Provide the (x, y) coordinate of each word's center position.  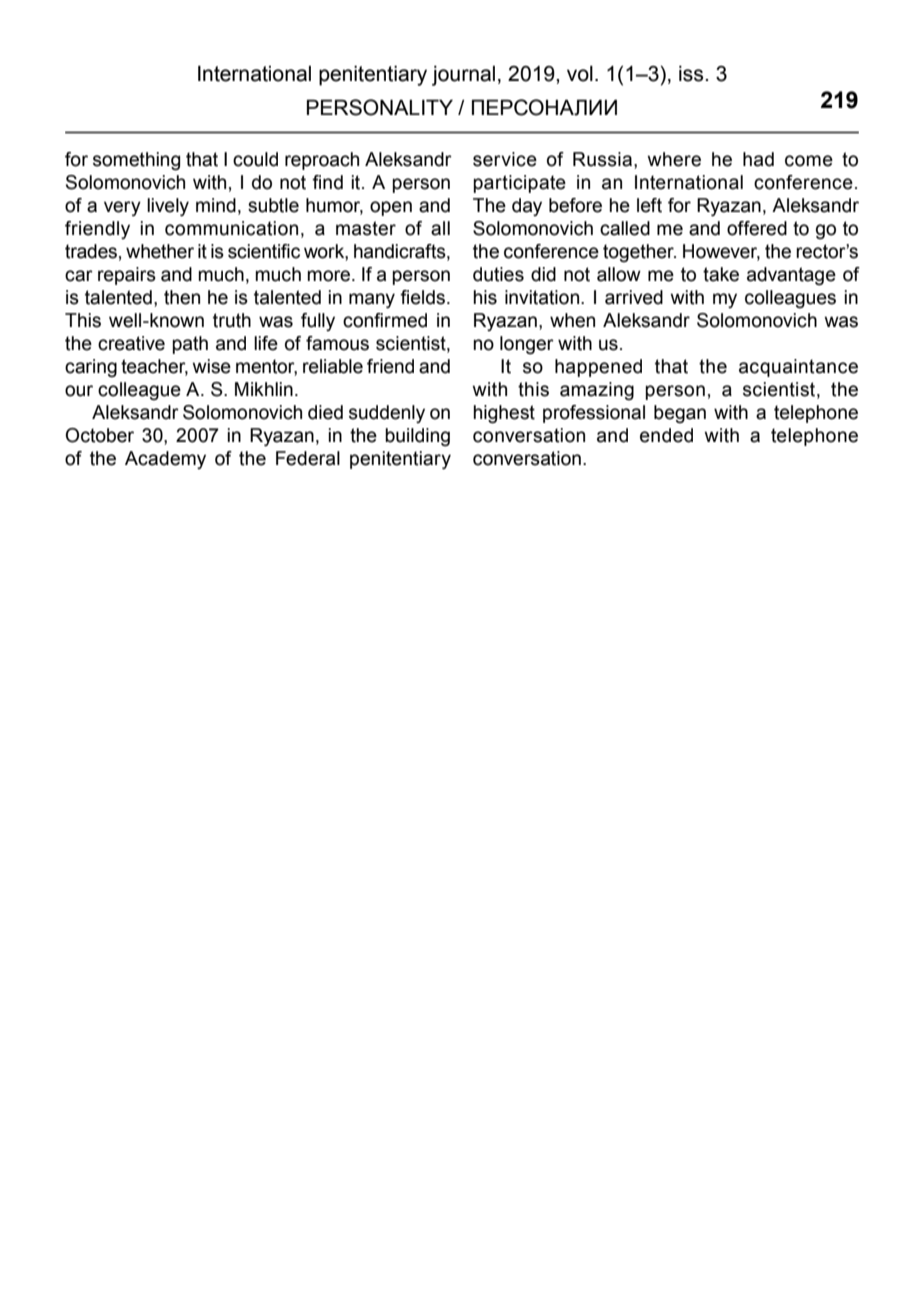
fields (424, 297)
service (505, 159)
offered (757, 228)
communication (231, 228)
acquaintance (798, 368)
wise (211, 366)
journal (463, 76)
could (255, 159)
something (136, 161)
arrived (634, 297)
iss (692, 74)
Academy (165, 460)
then (182, 297)
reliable (333, 366)
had (758, 159)
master (366, 228)
